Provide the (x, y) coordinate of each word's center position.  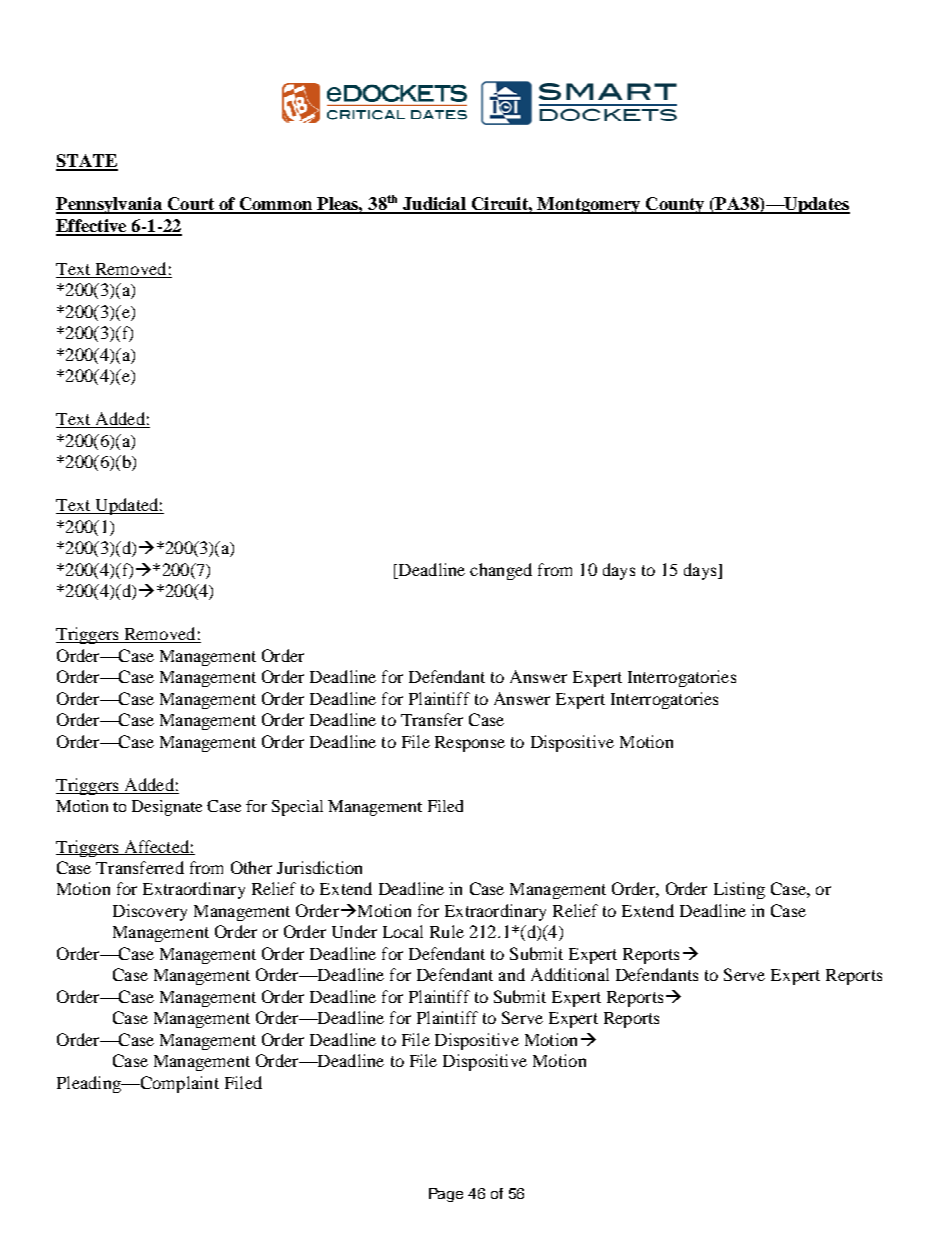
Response (470, 744)
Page (446, 1195)
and (512, 974)
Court (191, 205)
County (675, 205)
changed (501, 571)
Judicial (434, 205)
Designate (167, 808)
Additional (570, 974)
